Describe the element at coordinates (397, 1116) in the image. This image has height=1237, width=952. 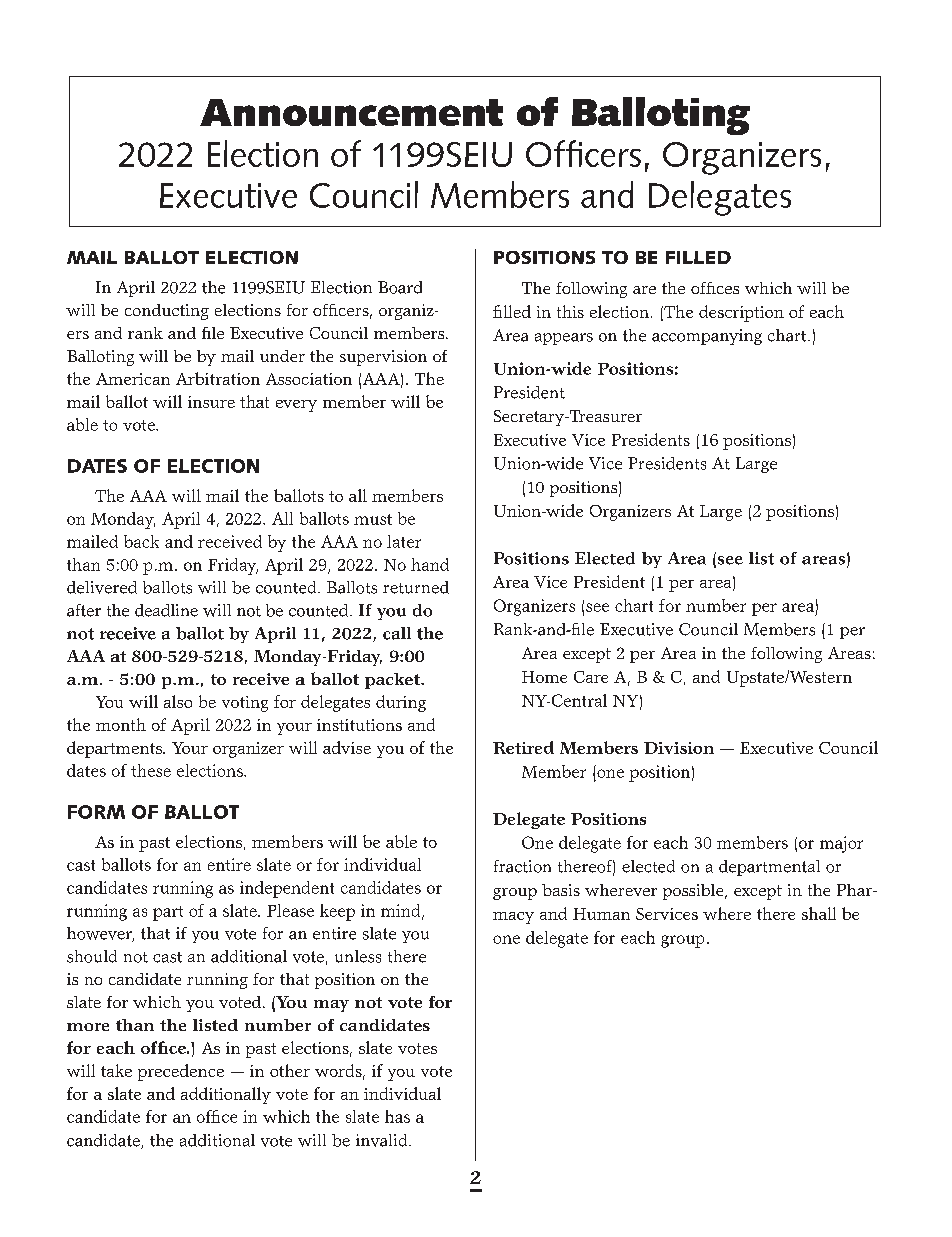
I see `has` at that location.
